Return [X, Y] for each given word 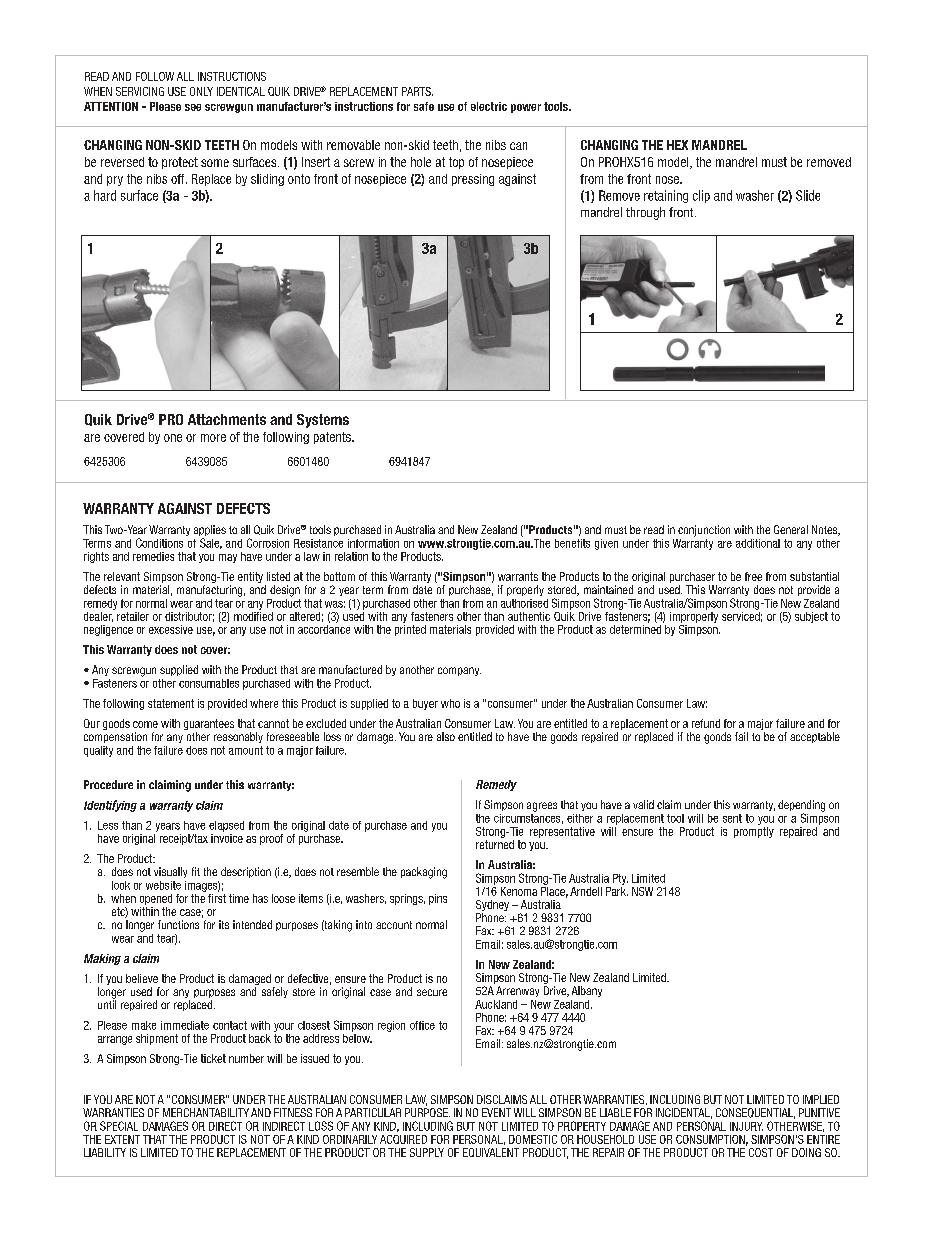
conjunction [704, 531]
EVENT [496, 1112]
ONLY [201, 91]
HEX [677, 145]
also [446, 736]
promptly [754, 831]
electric [489, 106]
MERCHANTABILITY [206, 1112]
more [213, 438]
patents [333, 438]
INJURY [746, 1126]
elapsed [226, 826]
